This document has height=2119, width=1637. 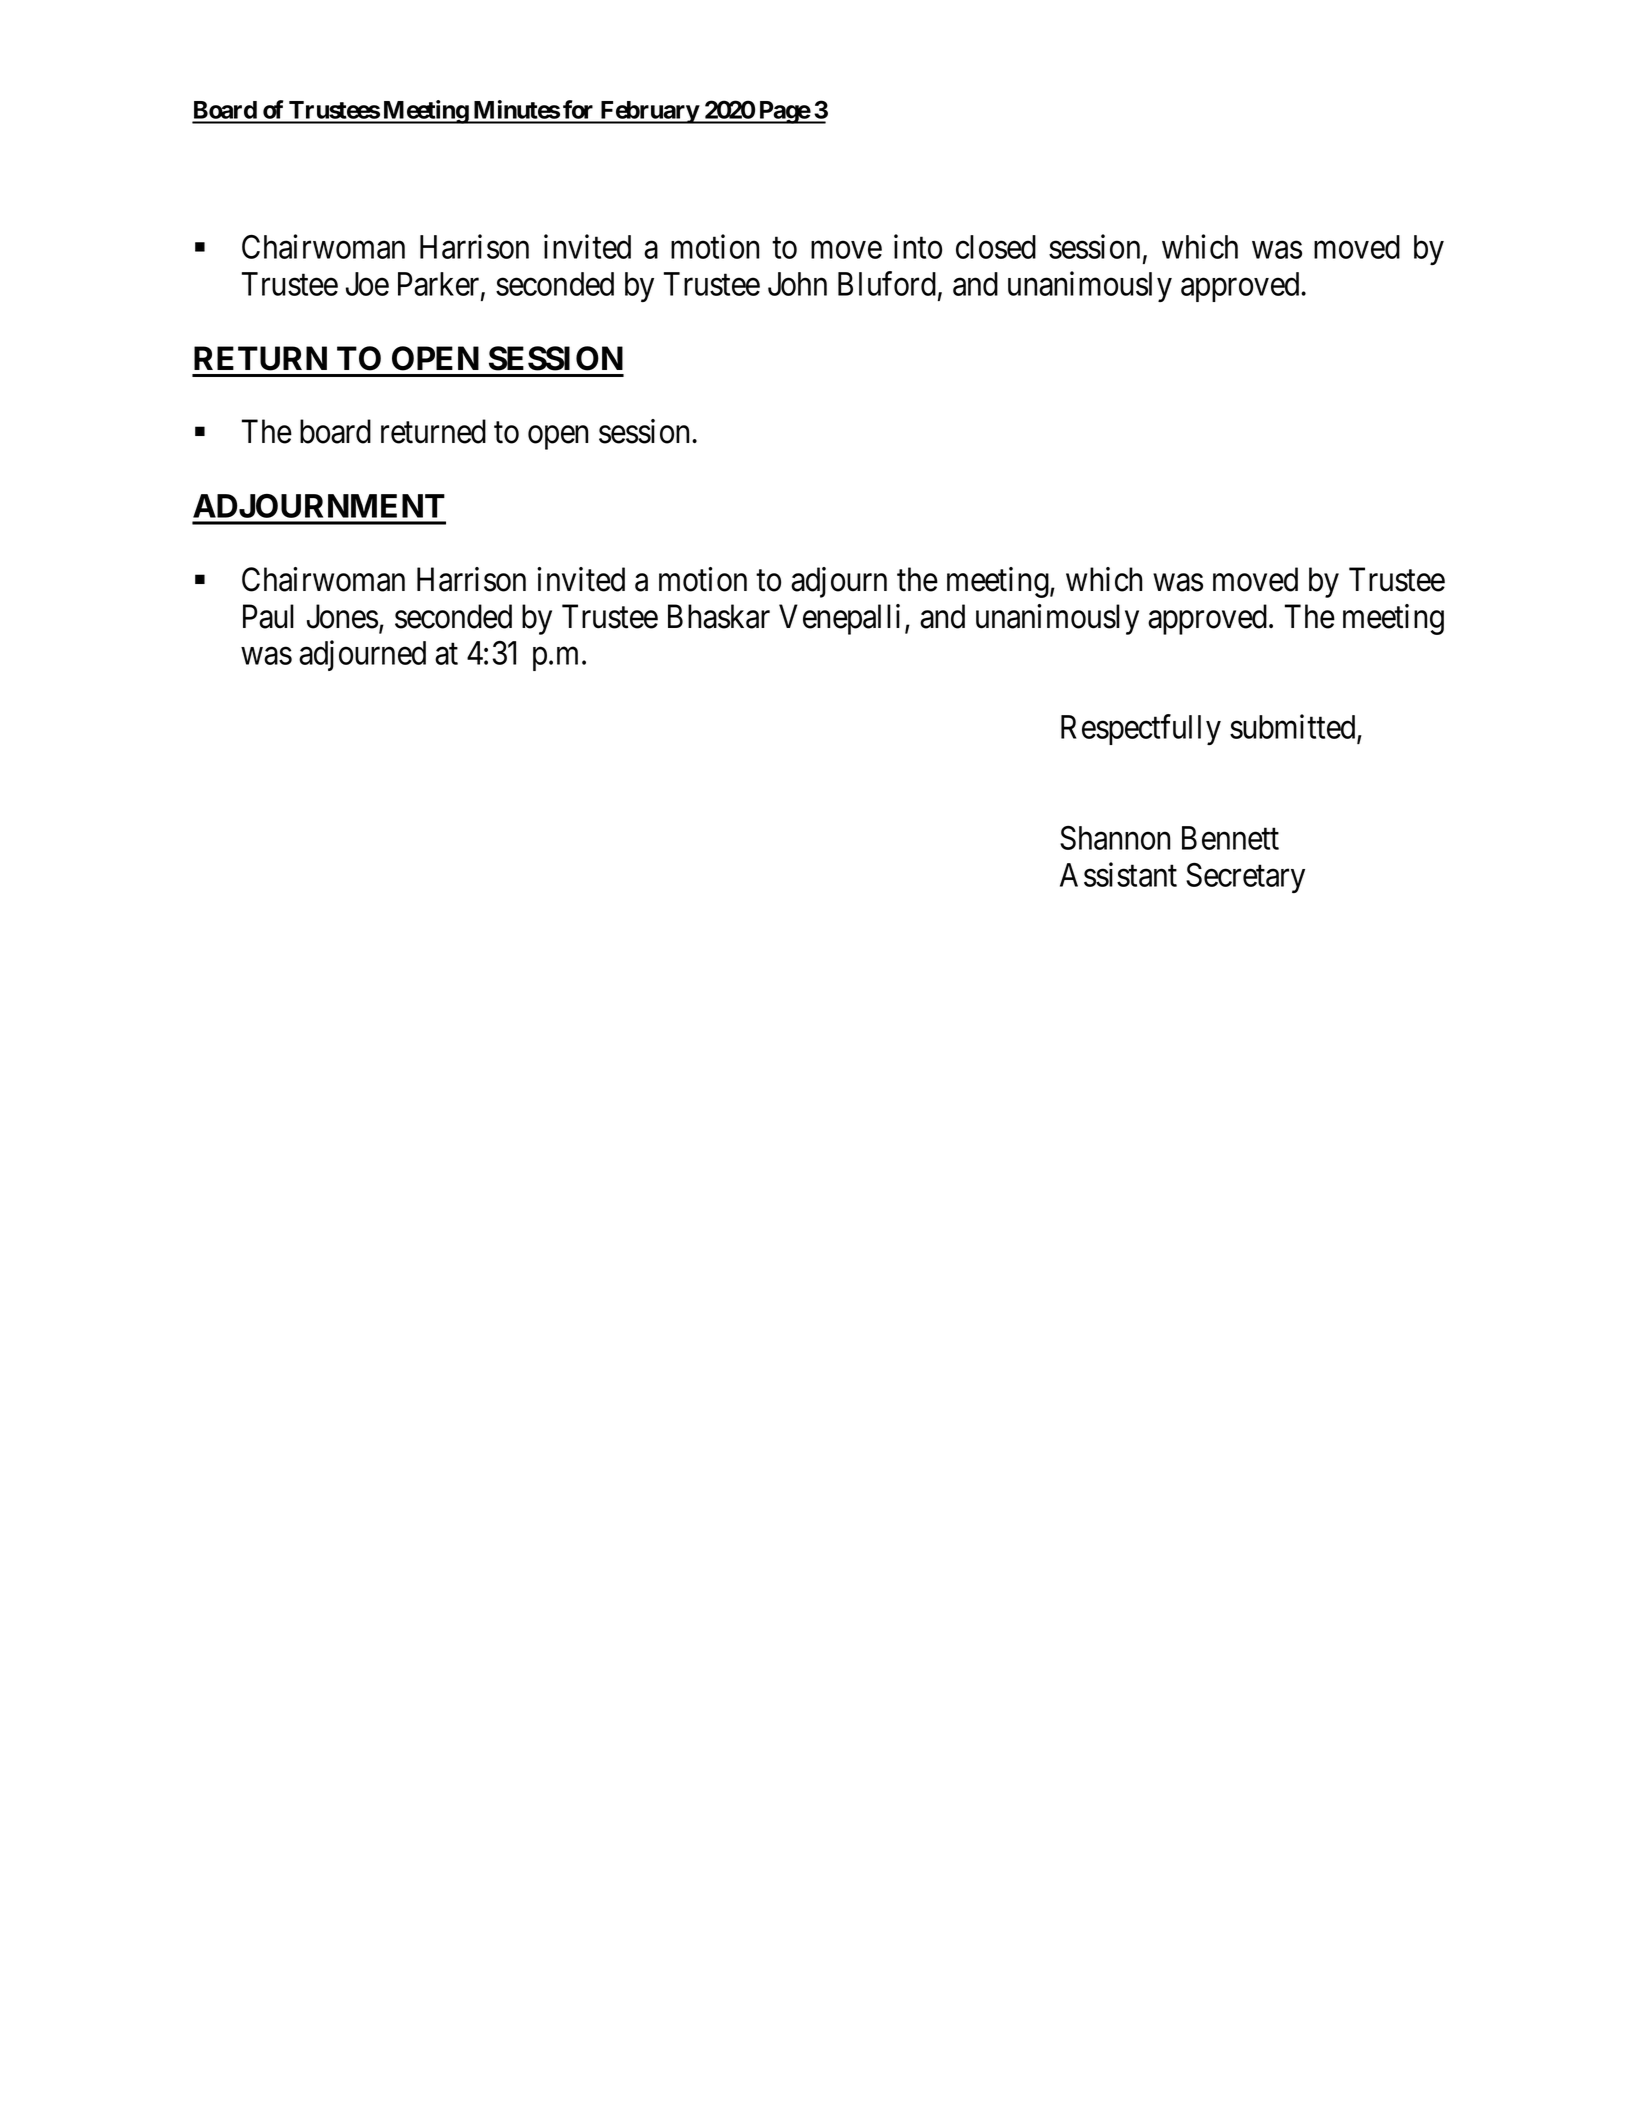 What do you see at coordinates (367, 284) in the document?
I see `Joe` at bounding box center [367, 284].
